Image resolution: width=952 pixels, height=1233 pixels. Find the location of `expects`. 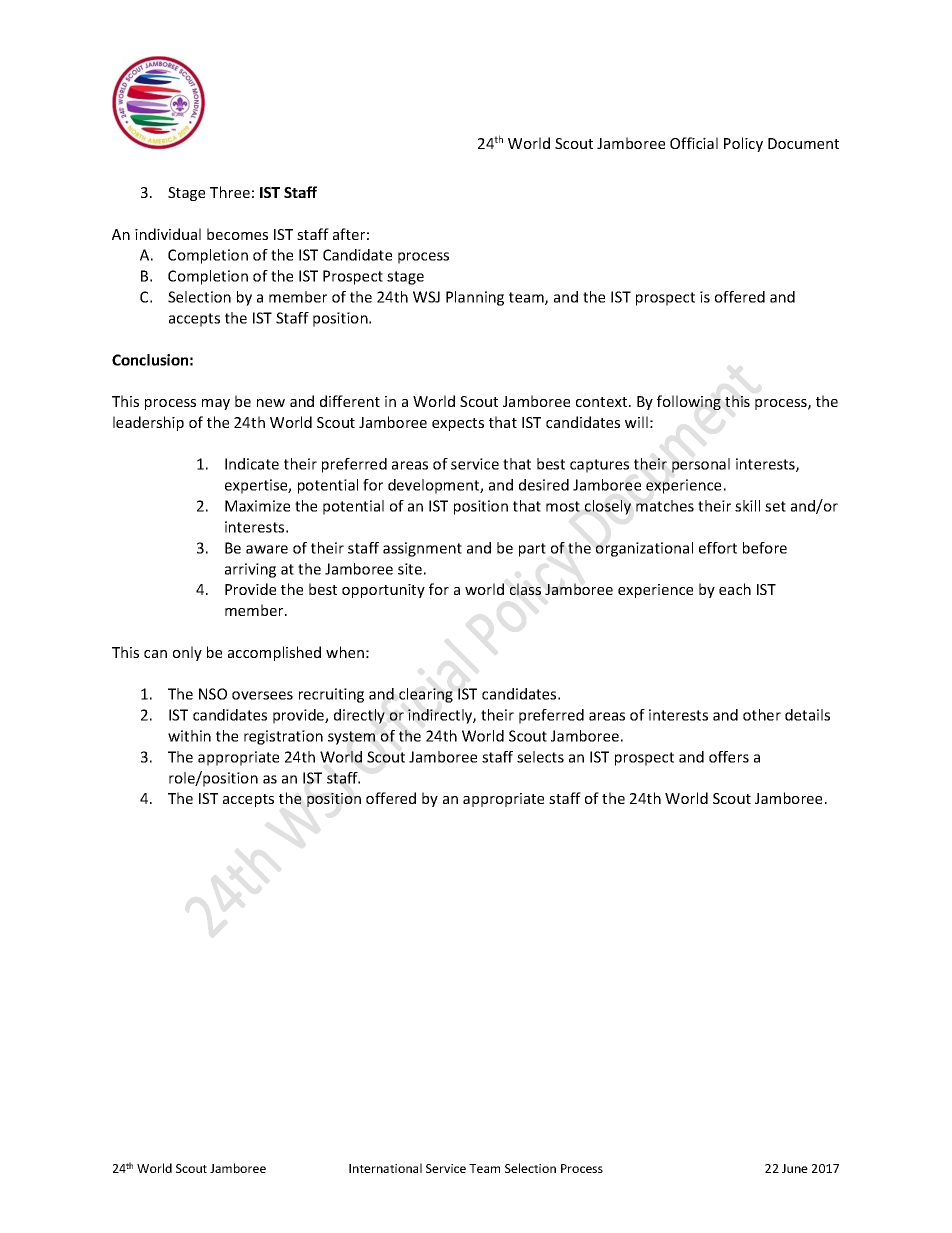

expects is located at coordinates (458, 424).
